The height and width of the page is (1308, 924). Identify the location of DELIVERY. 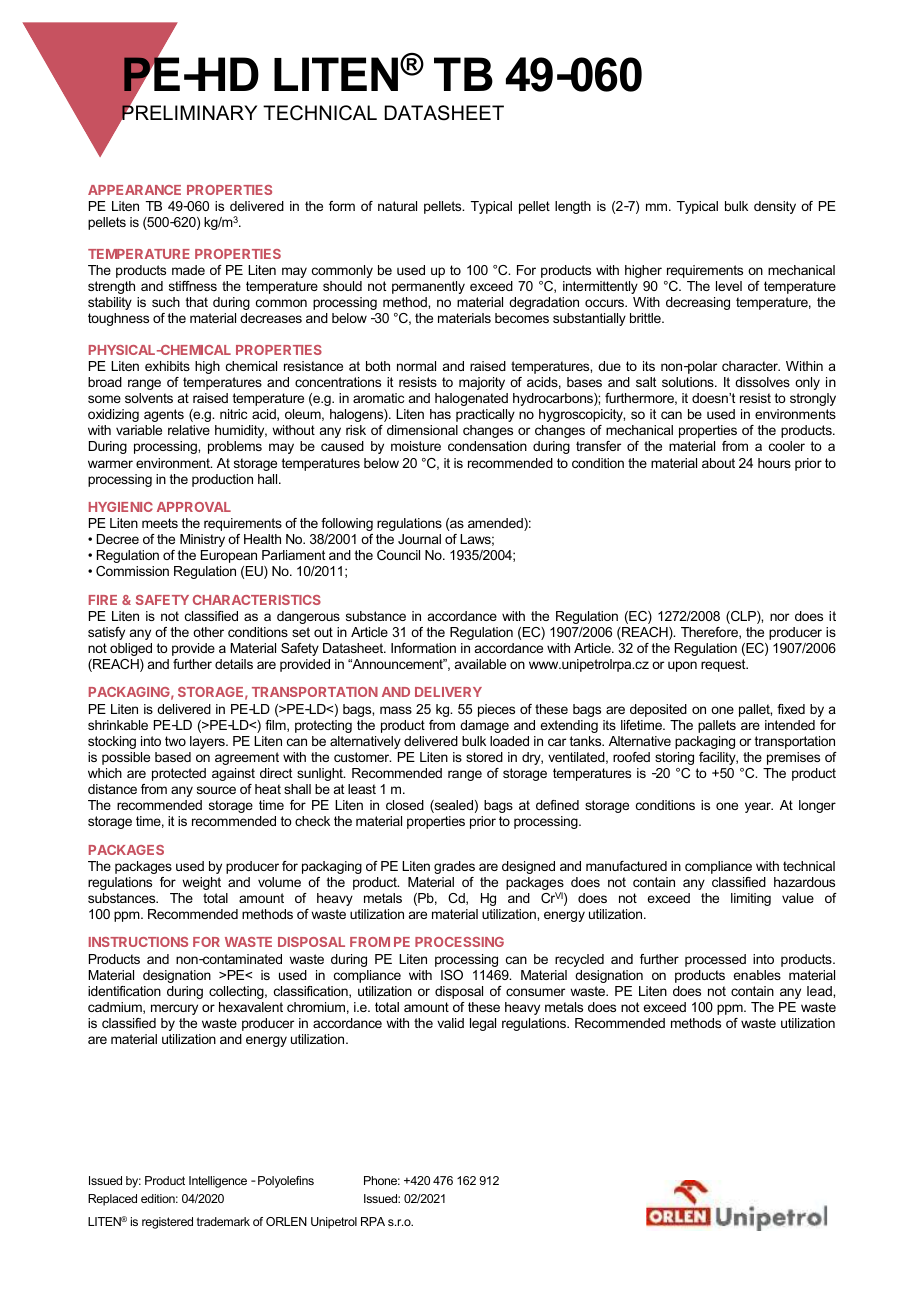
(448, 692).
